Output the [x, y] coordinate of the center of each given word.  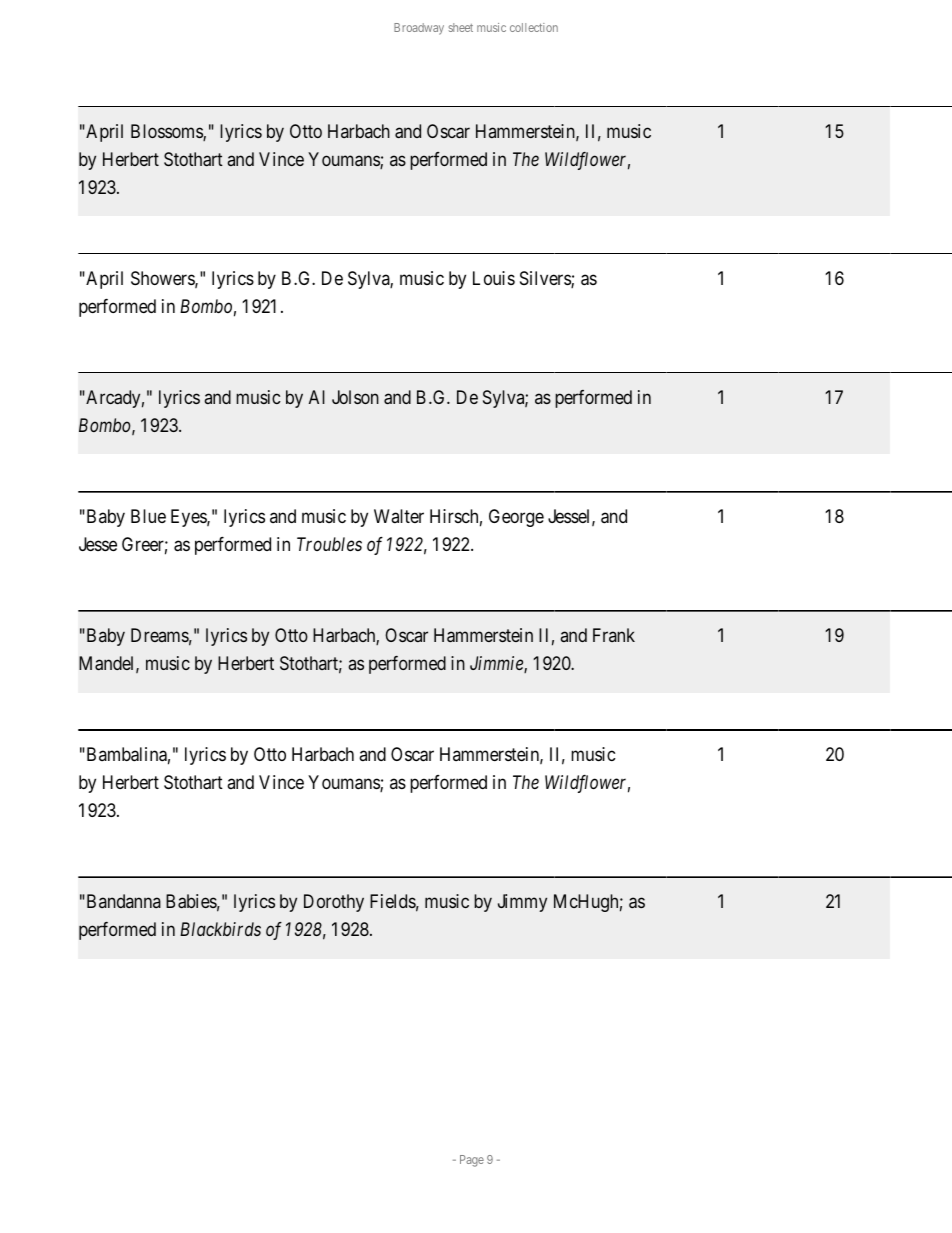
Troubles [329, 544]
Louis [494, 278]
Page [472, 1161]
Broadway [419, 29]
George [516, 518]
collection [534, 27]
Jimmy [522, 903]
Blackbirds [220, 929]
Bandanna [122, 901]
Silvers [546, 279]
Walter [399, 516]
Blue [148, 516]
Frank [614, 635]
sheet [461, 27]
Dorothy [334, 903]
